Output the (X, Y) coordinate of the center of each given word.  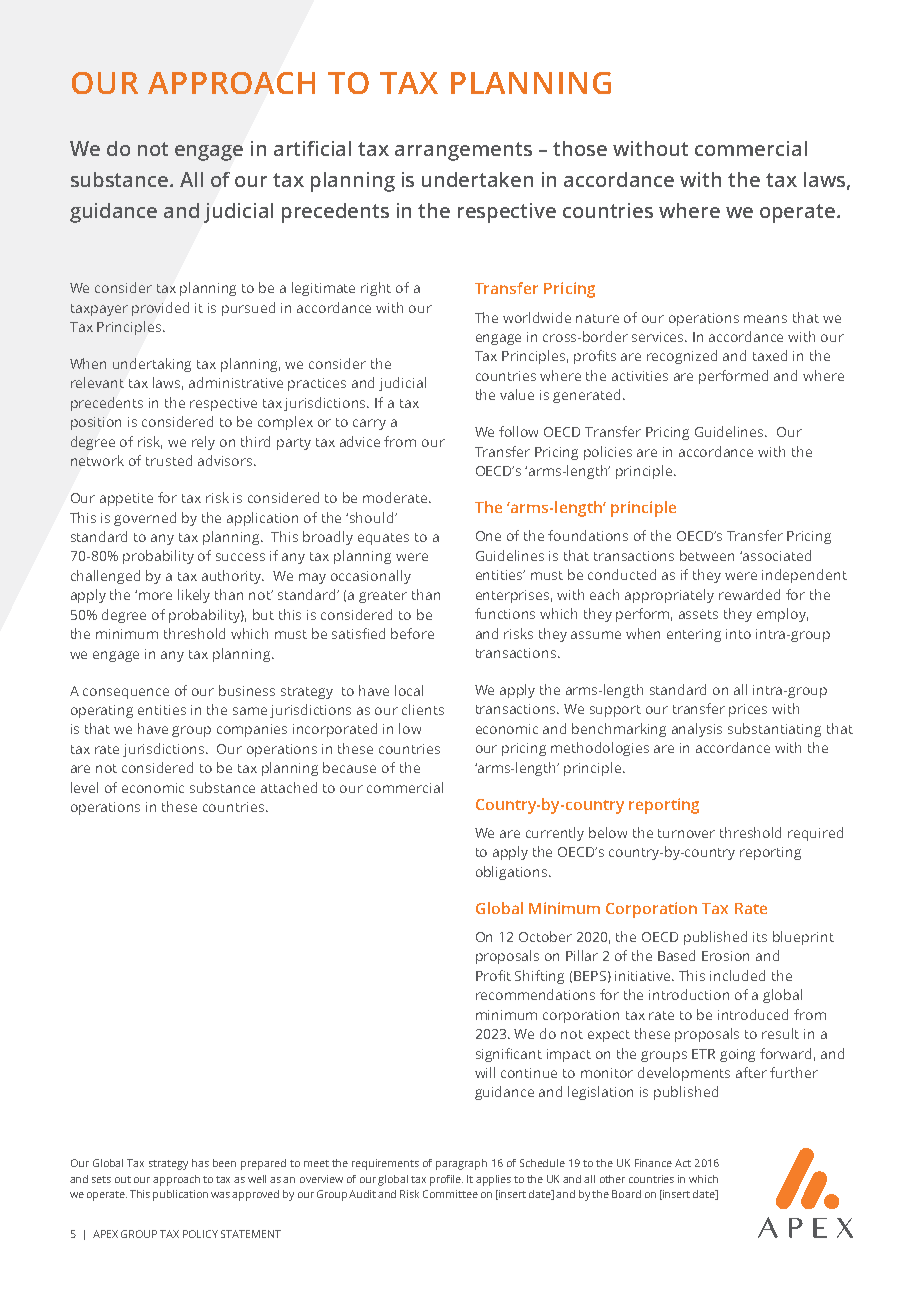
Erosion (725, 956)
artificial (312, 148)
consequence (126, 693)
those (580, 148)
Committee (450, 1194)
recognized (682, 357)
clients (423, 709)
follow (518, 431)
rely (203, 443)
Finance (653, 1163)
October (545, 936)
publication (180, 1195)
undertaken (477, 179)
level (84, 787)
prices (748, 710)
